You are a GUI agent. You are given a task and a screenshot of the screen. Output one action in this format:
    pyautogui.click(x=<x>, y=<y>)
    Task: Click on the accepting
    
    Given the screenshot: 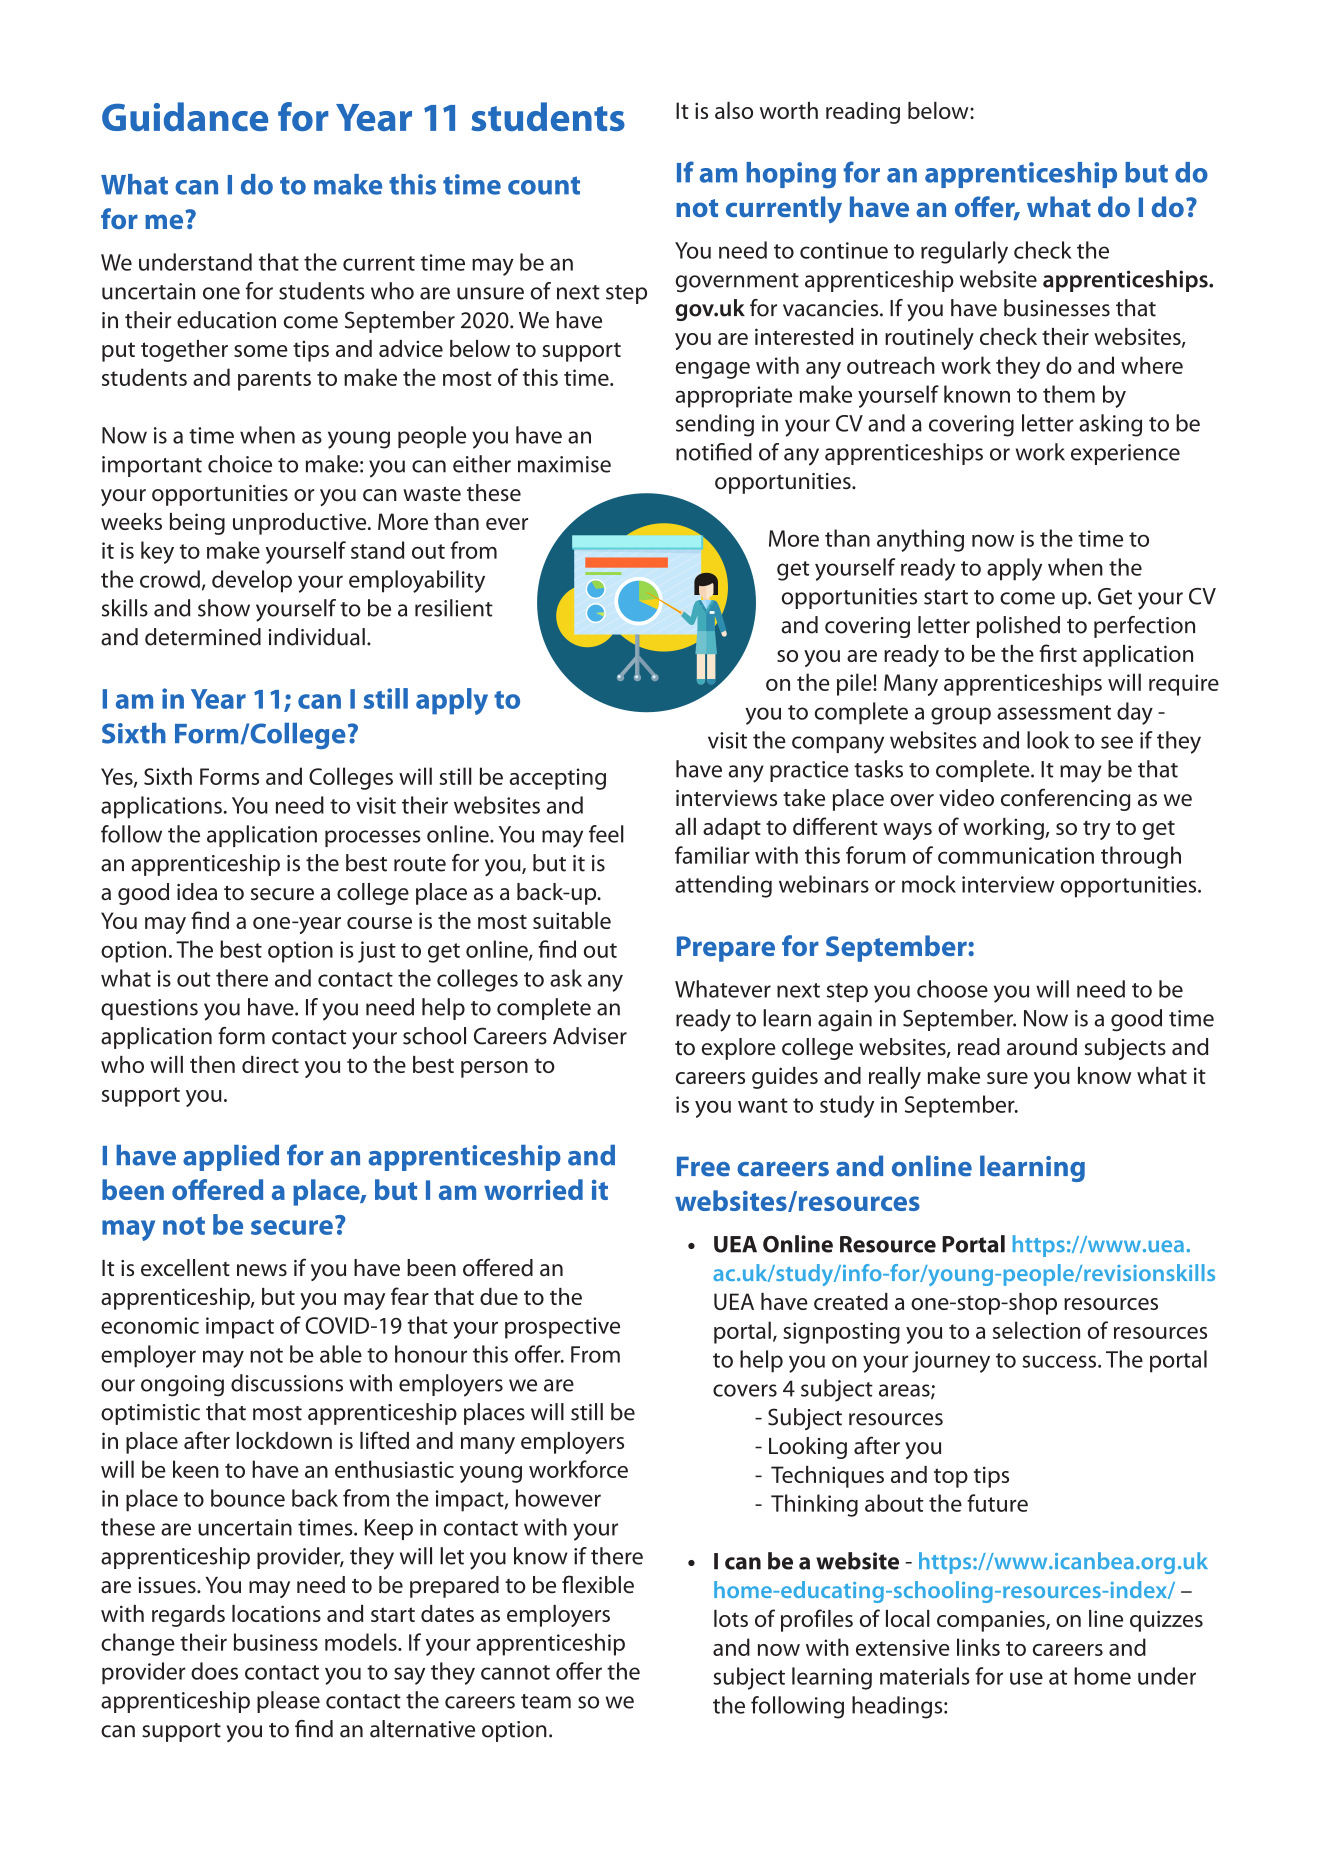 What is the action you would take?
    pyautogui.click(x=557, y=779)
